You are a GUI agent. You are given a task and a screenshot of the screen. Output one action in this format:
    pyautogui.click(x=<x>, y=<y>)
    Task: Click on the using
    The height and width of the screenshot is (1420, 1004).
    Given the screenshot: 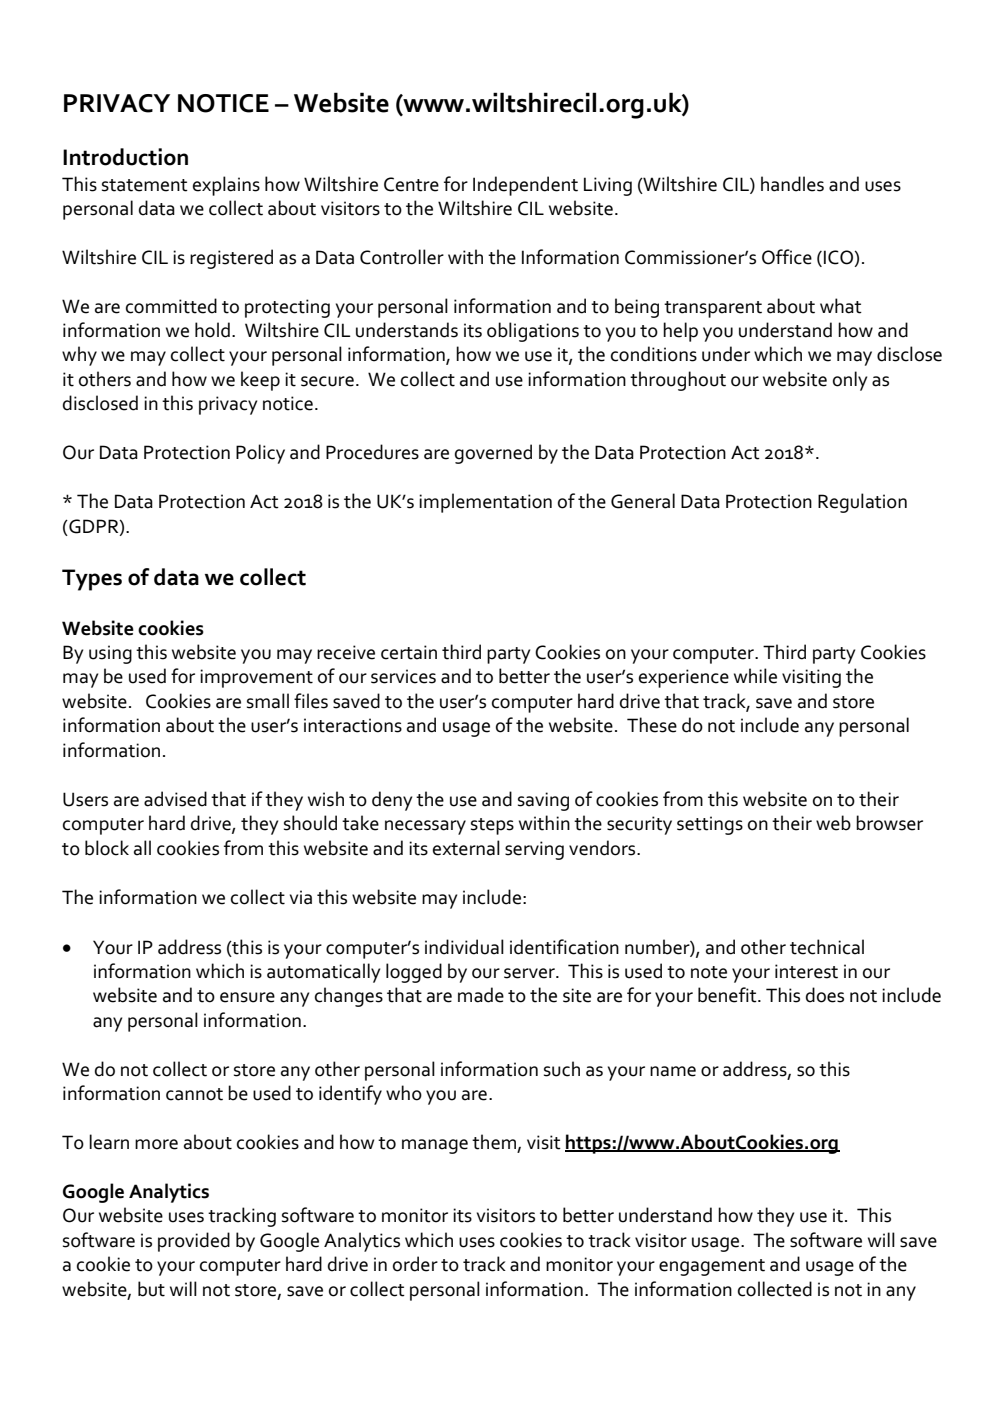 What is the action you would take?
    pyautogui.click(x=110, y=654)
